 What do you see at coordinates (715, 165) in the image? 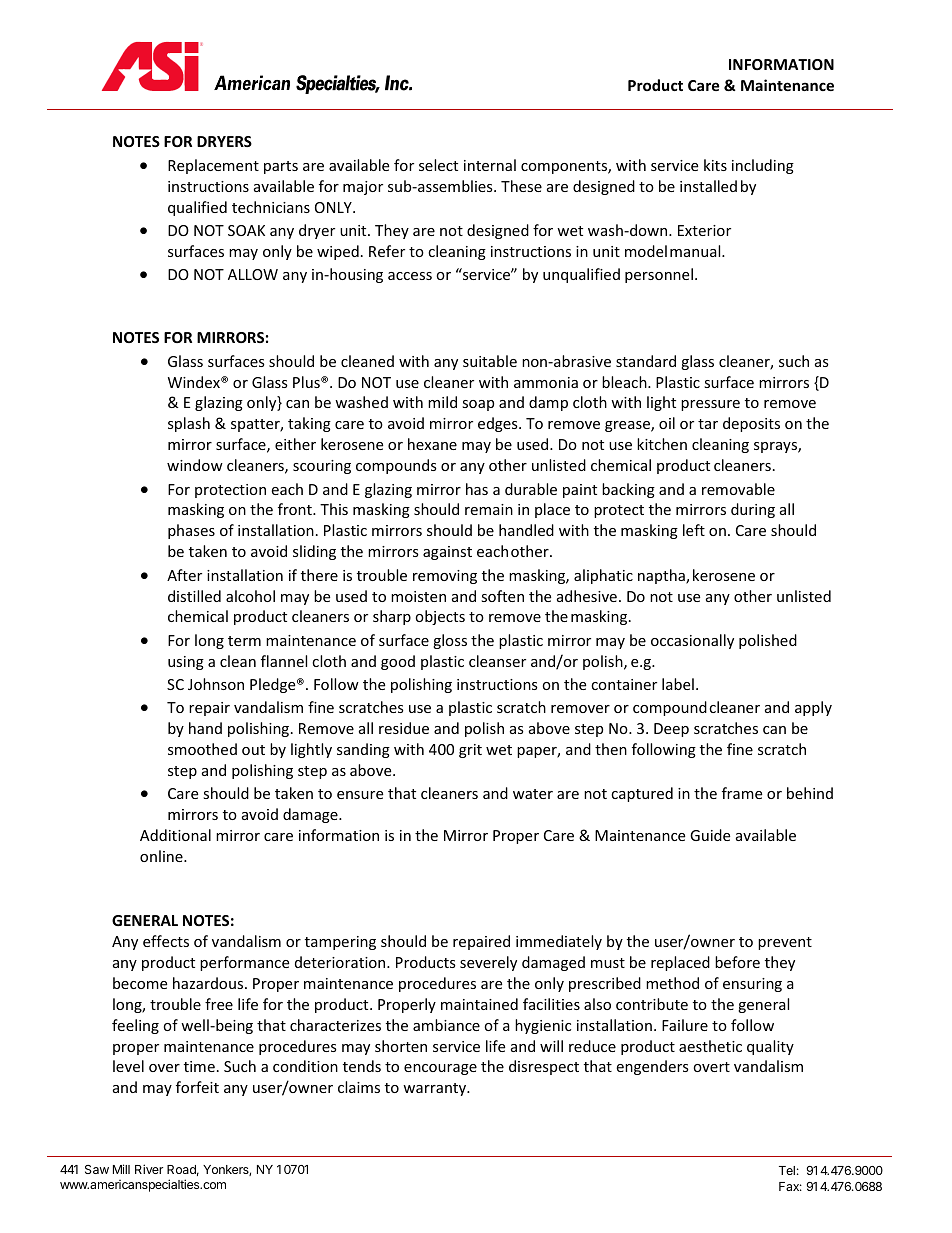
I see `kits` at bounding box center [715, 165].
